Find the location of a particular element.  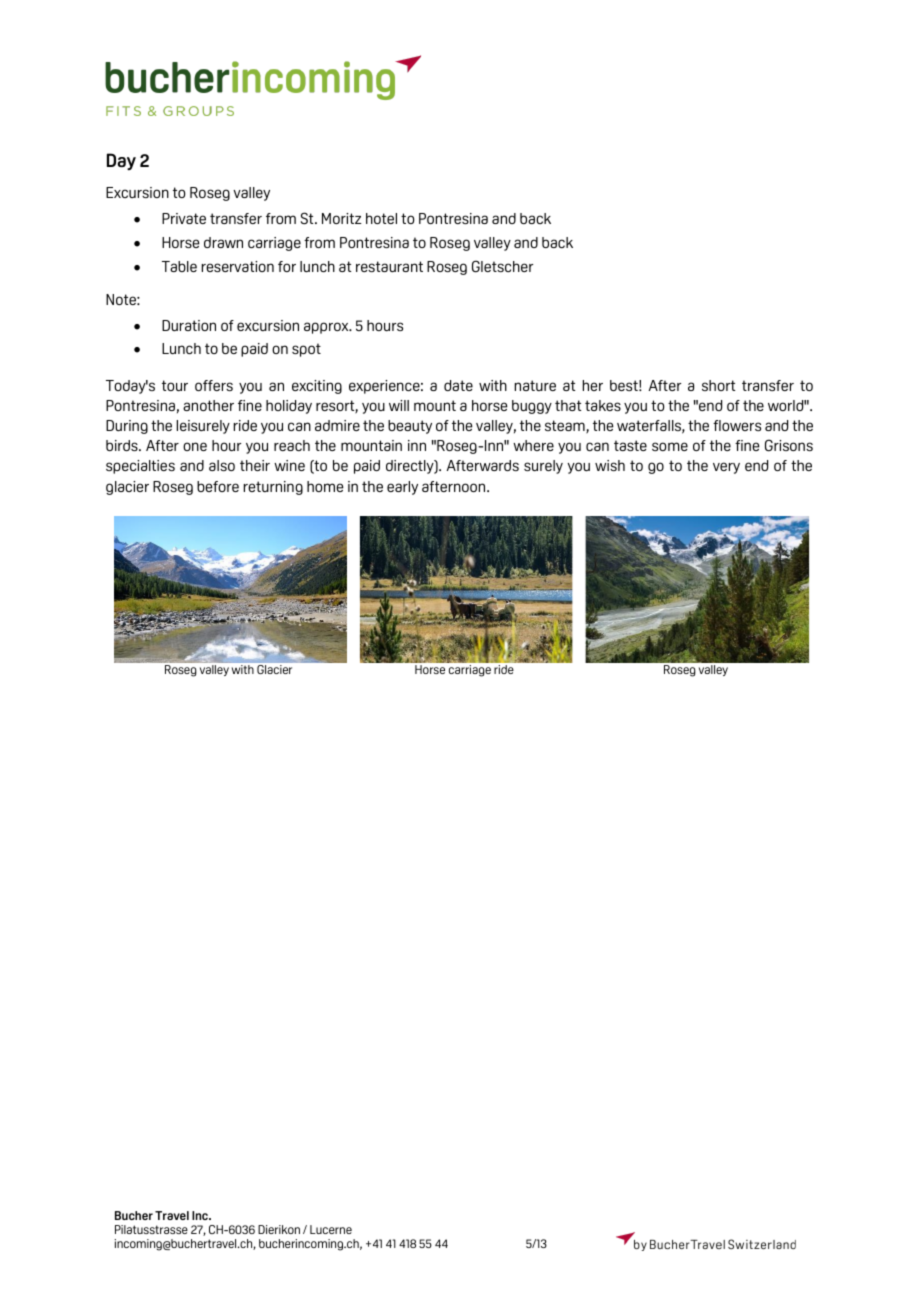

taste is located at coordinates (630, 445).
